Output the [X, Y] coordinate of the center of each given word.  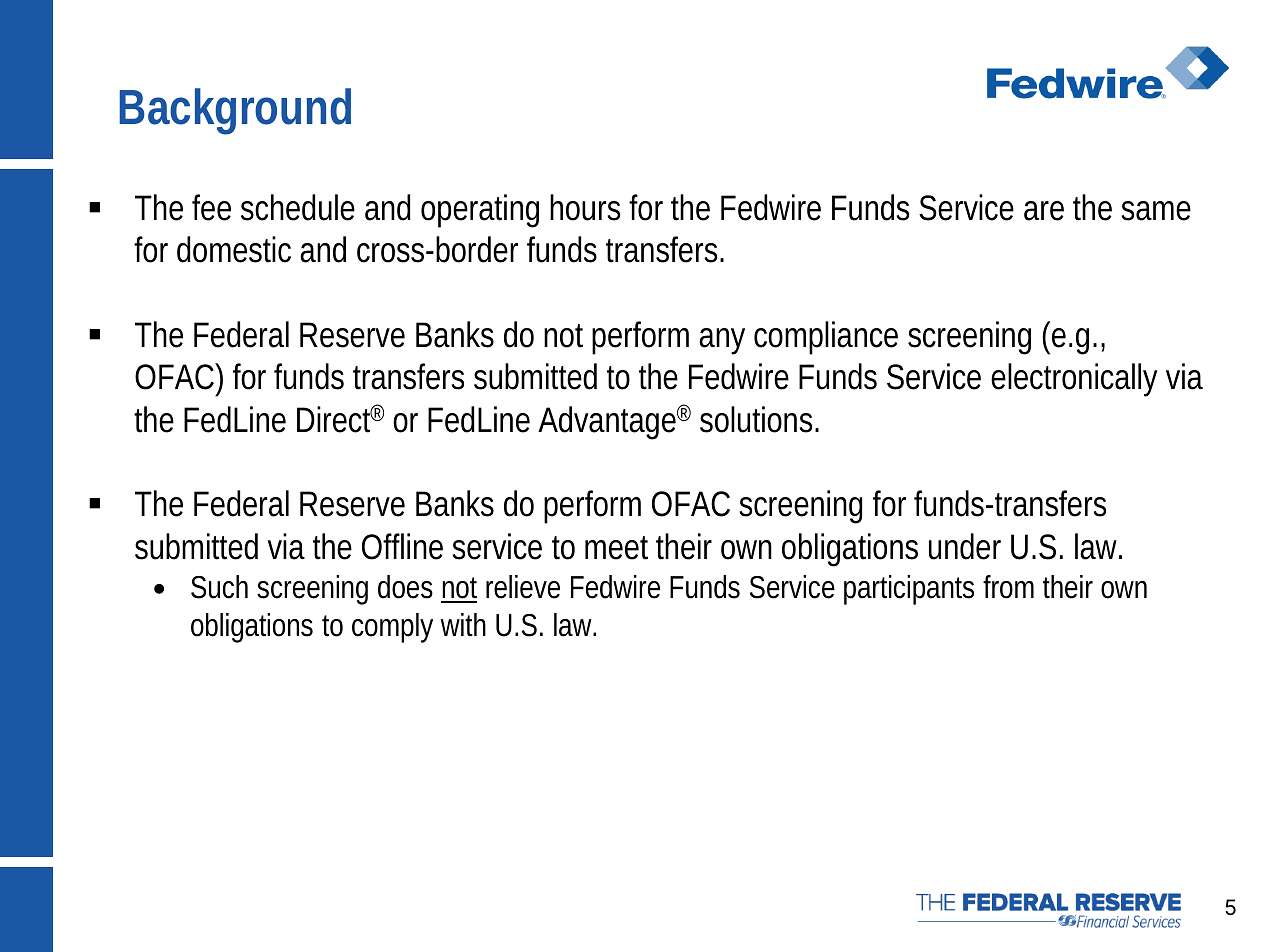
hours [585, 207]
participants [909, 590]
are [1044, 211]
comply [392, 628]
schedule [298, 207]
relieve [523, 587]
